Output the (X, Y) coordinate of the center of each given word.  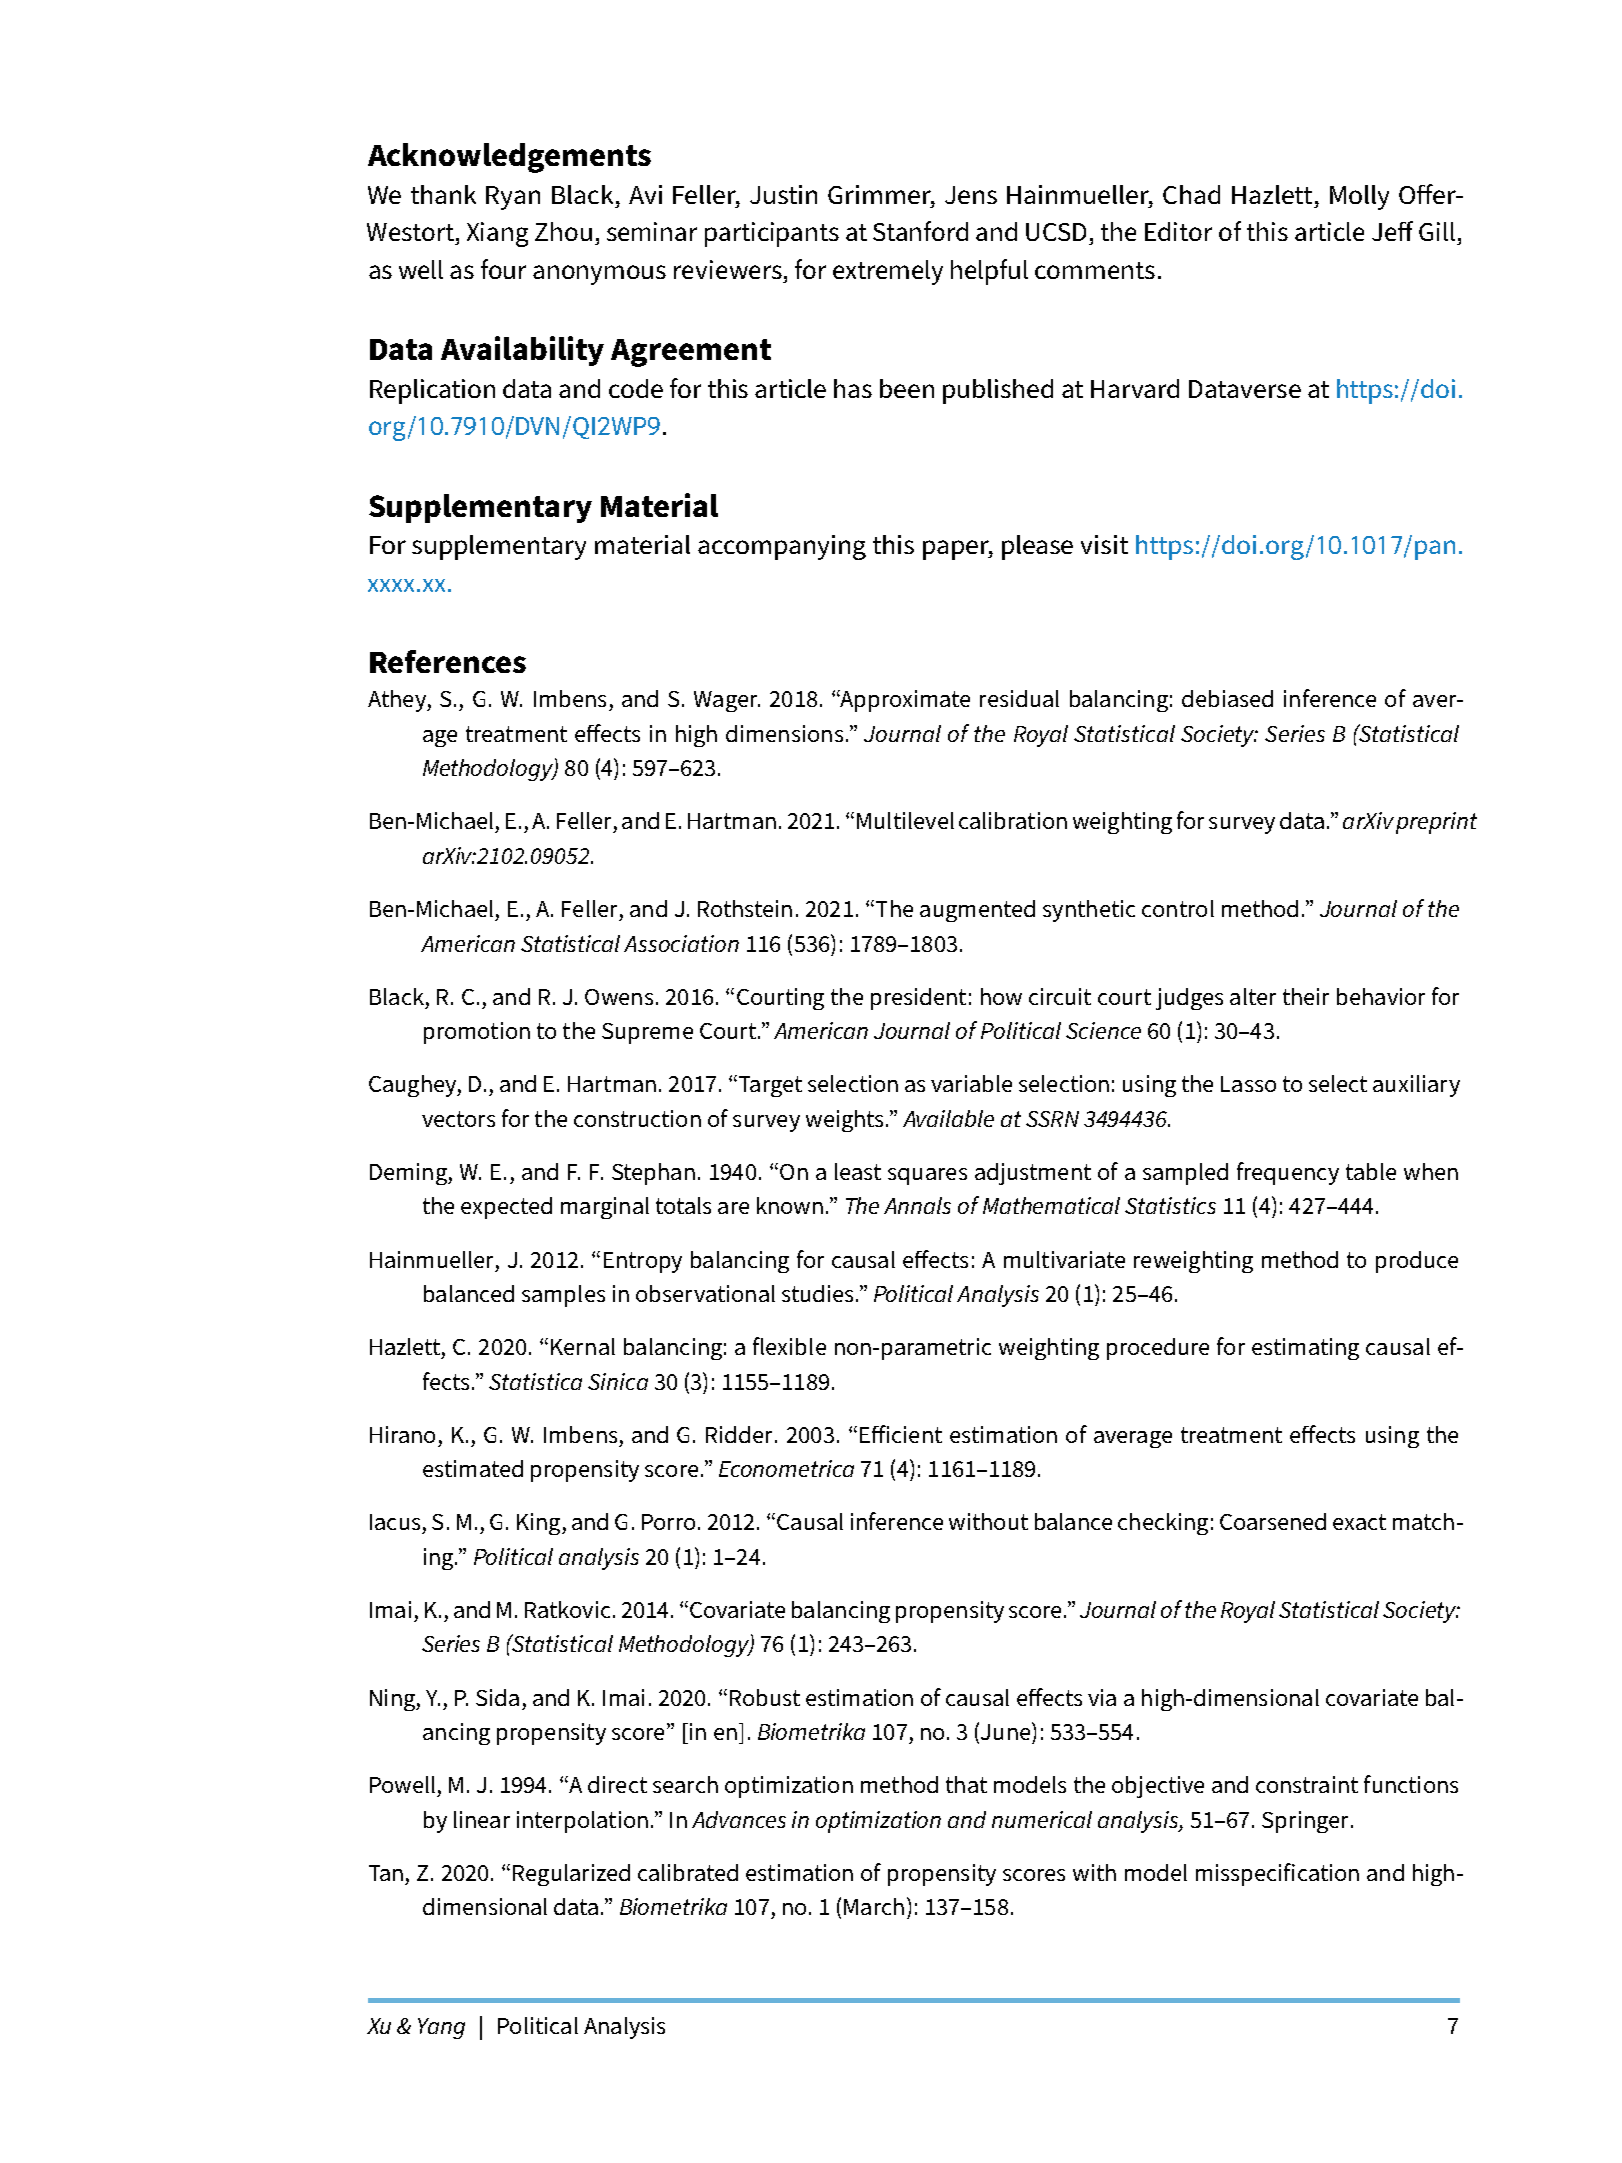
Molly (1359, 197)
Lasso (1248, 1084)
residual (1019, 698)
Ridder (741, 1434)
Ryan (513, 198)
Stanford (920, 231)
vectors (458, 1119)
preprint (1435, 823)
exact (1359, 1522)
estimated (473, 1468)
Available (948, 1118)
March (874, 1906)
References (448, 661)
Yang (441, 2028)
